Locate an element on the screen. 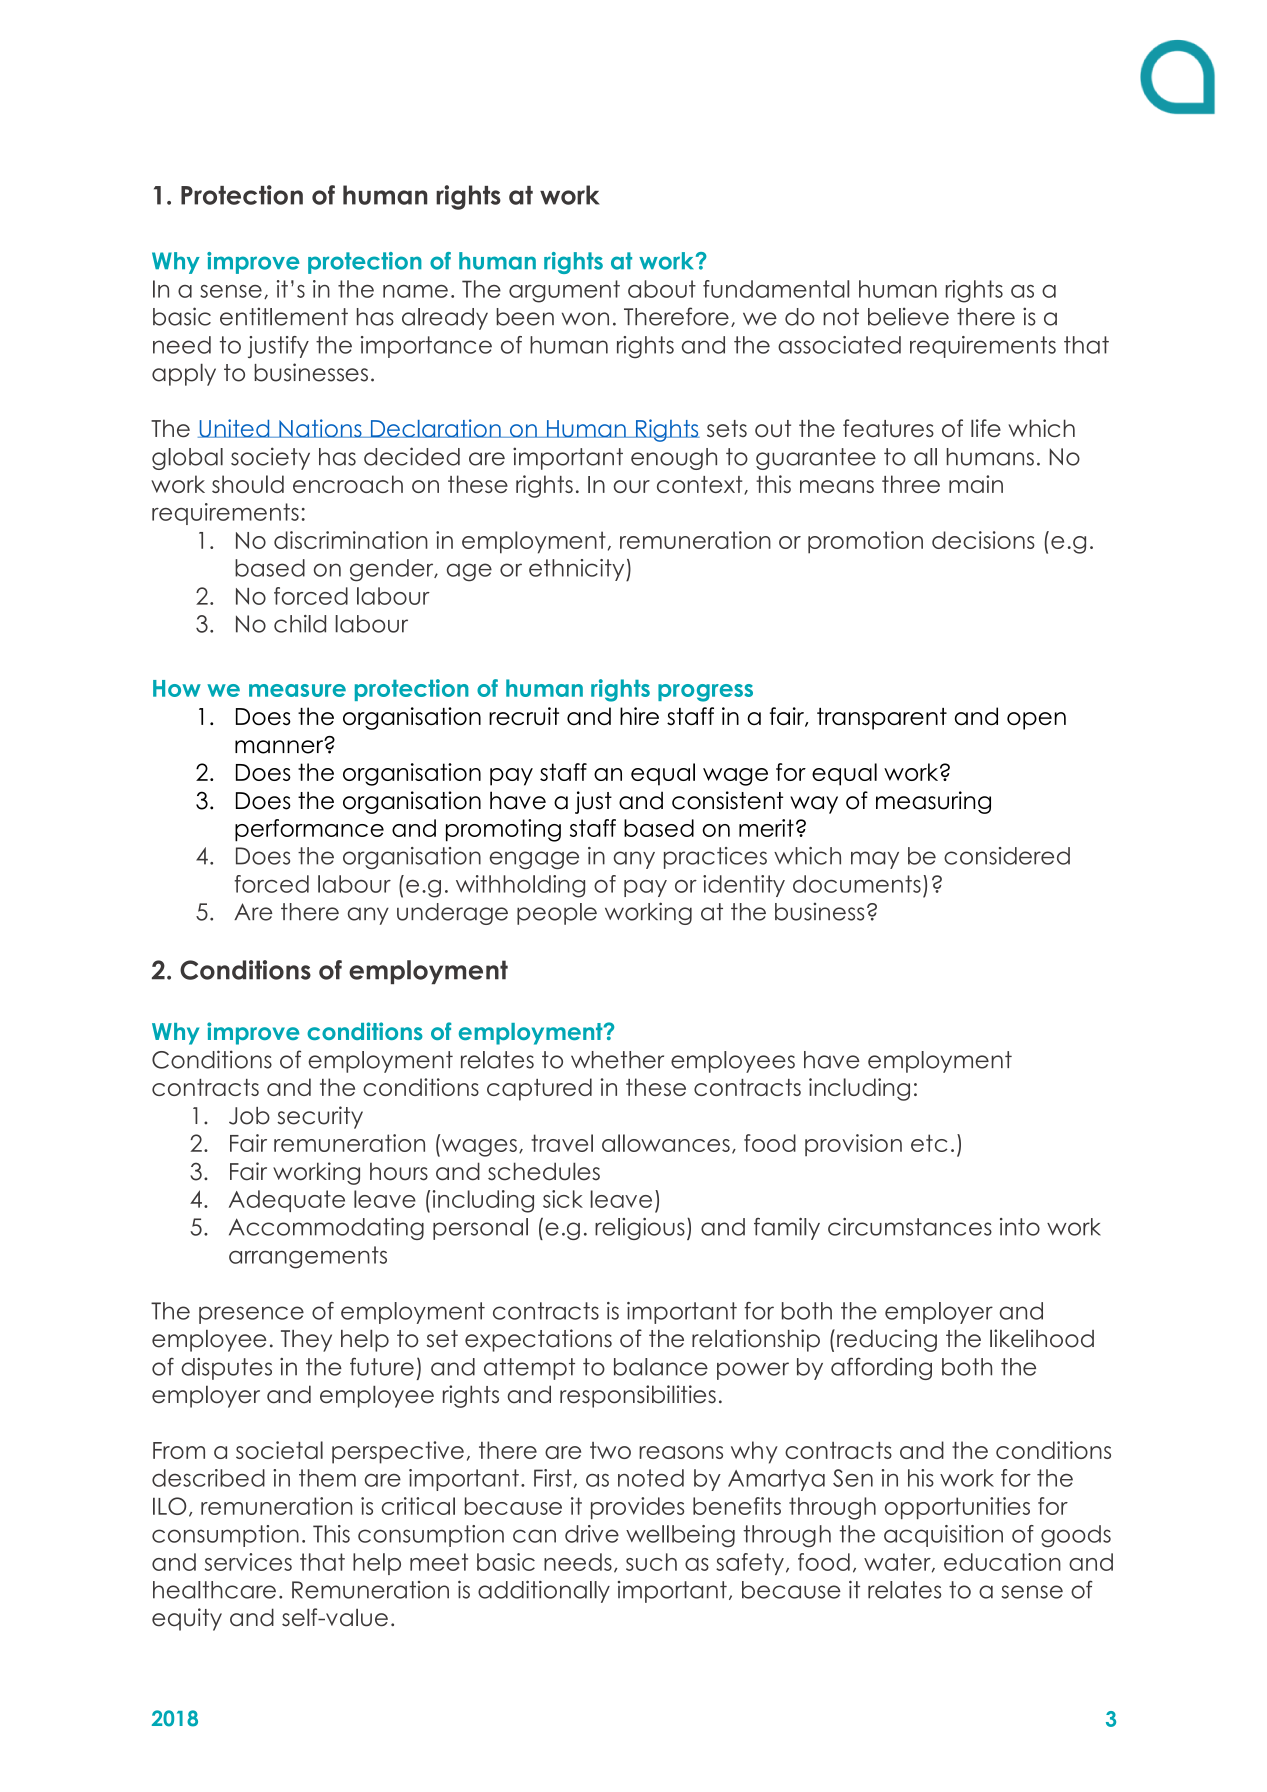 This screenshot has height=1792, width=1267. considered is located at coordinates (1007, 856).
